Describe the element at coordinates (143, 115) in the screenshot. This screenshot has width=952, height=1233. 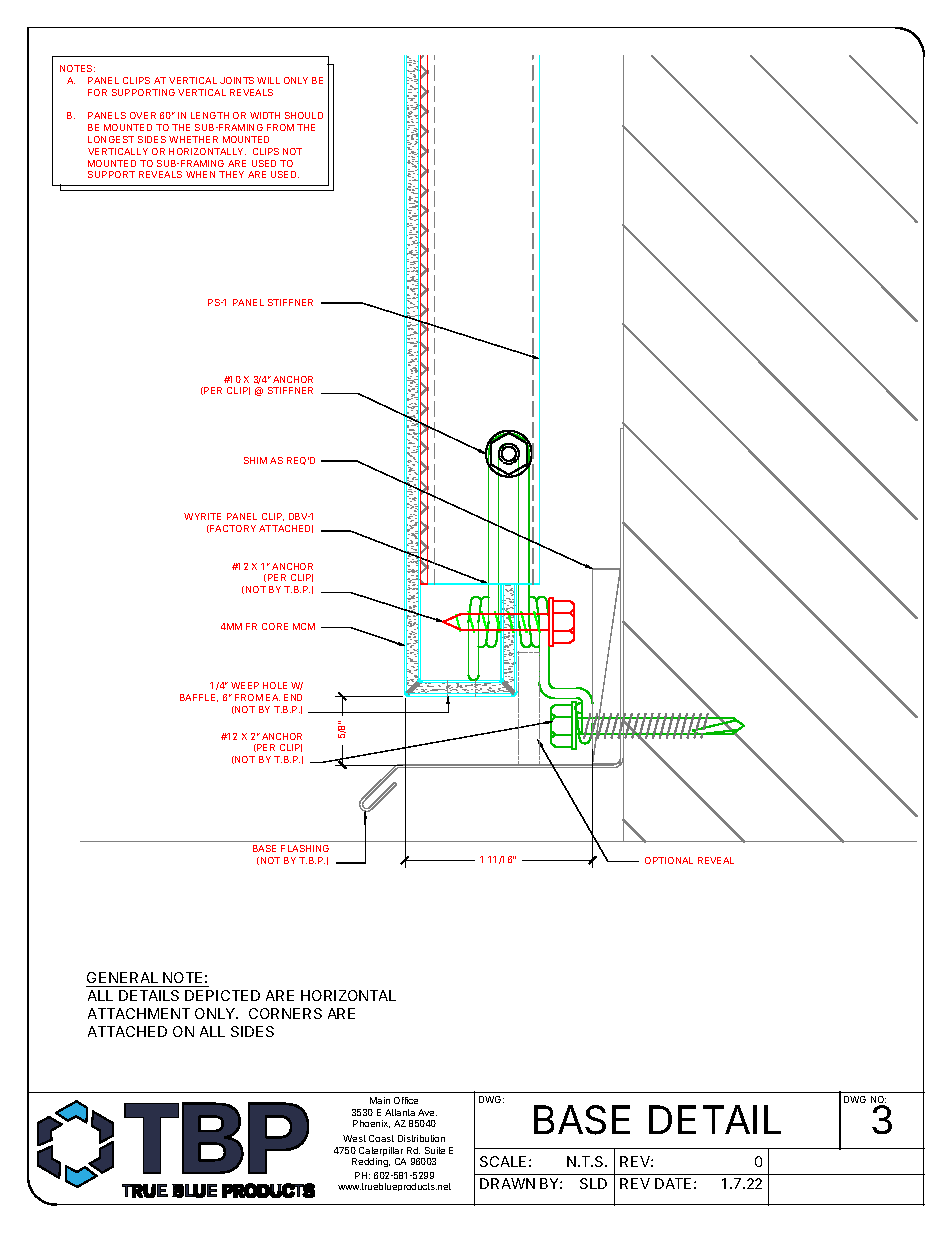
I see `OVER` at that location.
